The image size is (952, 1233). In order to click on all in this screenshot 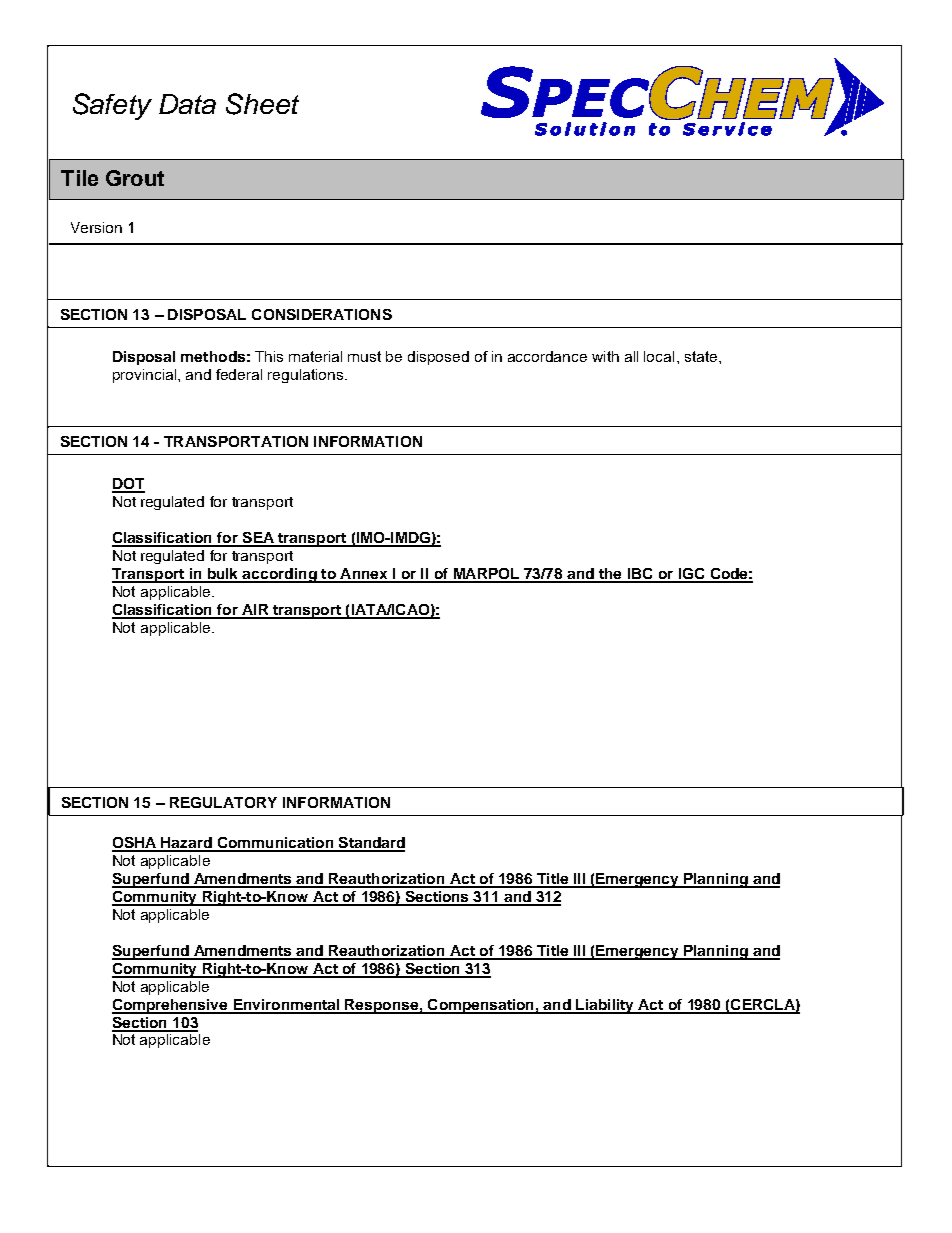, I will do `click(631, 356)`.
